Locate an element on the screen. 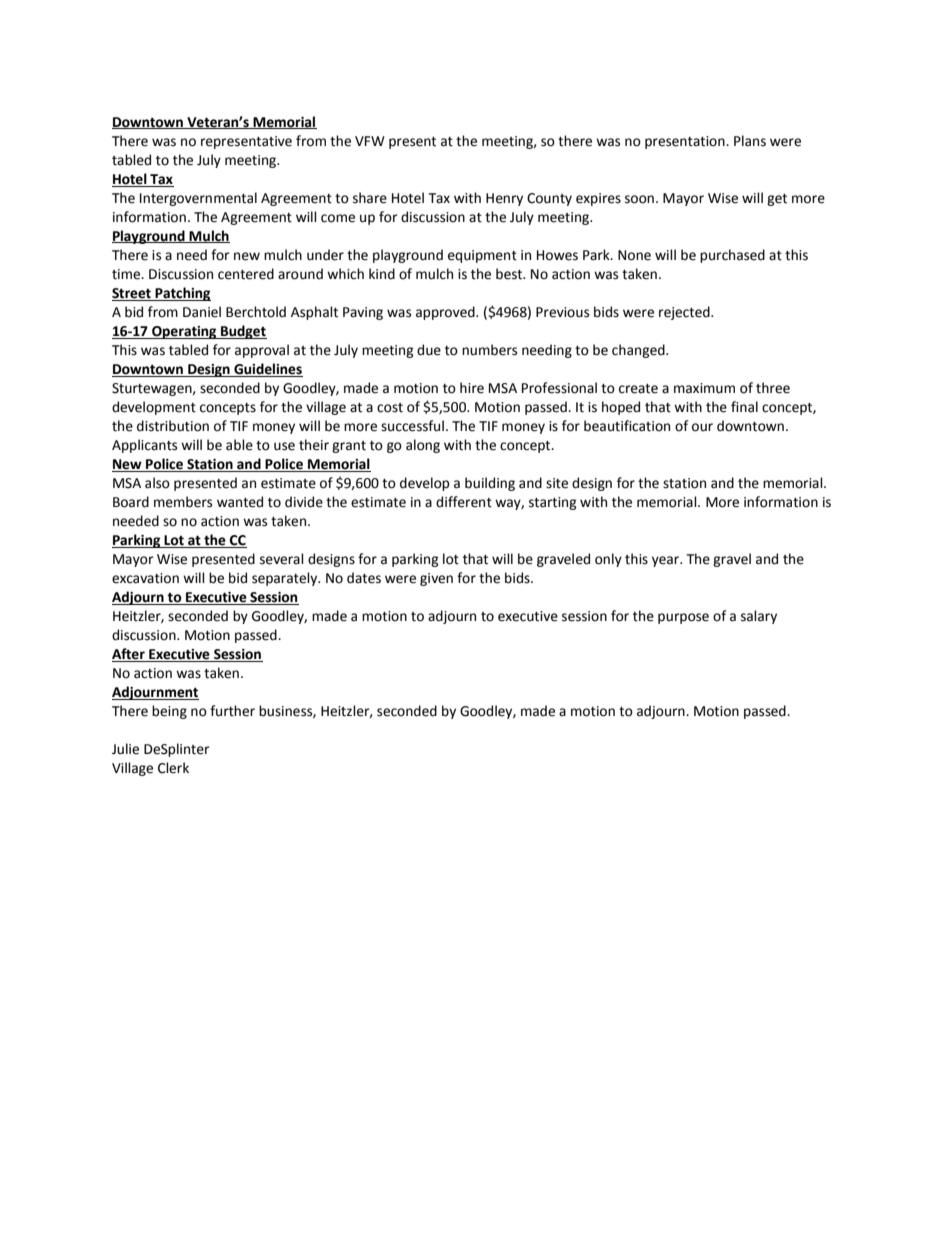 The image size is (952, 1233). purpose is located at coordinates (683, 618).
